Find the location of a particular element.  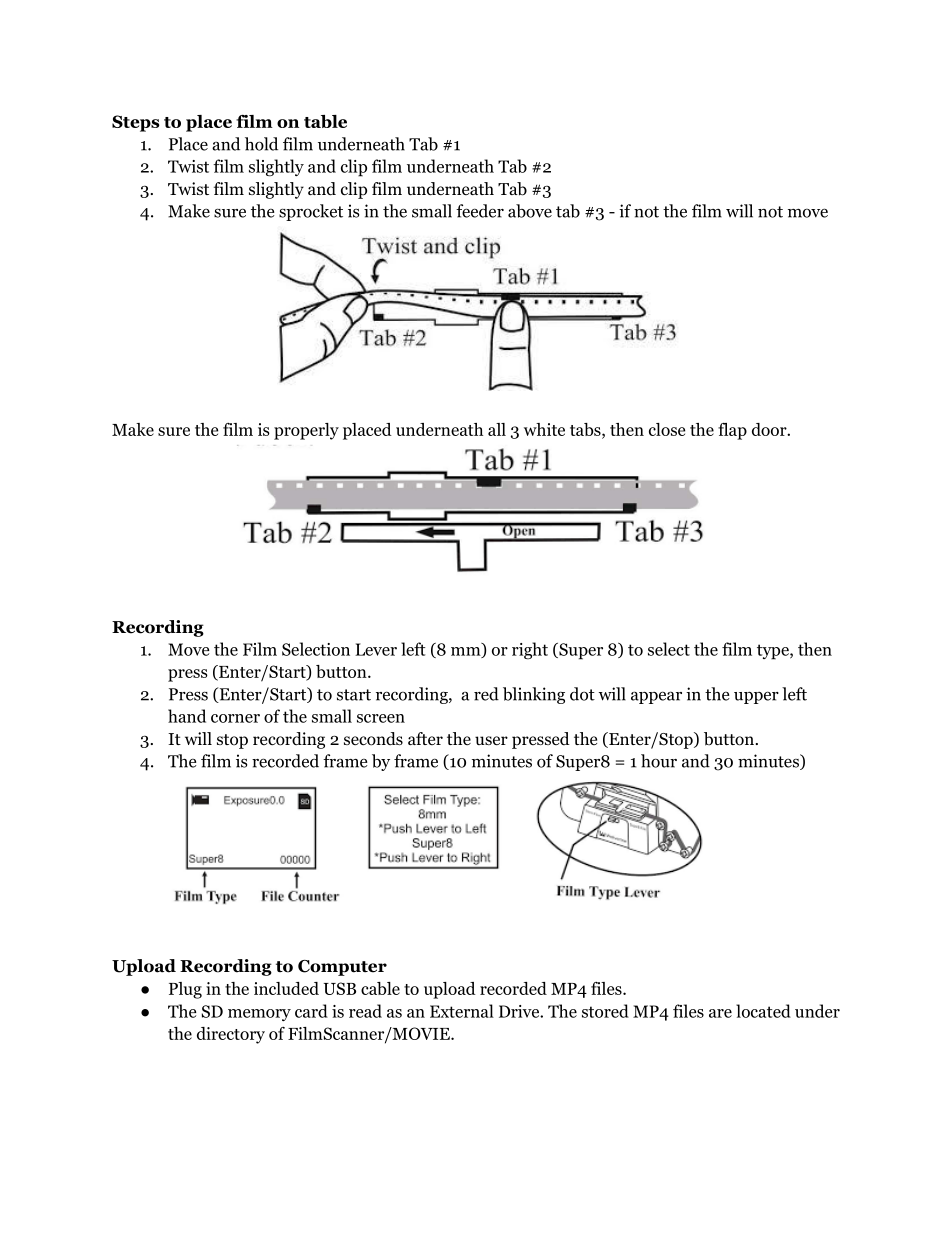

Lever is located at coordinates (376, 649).
